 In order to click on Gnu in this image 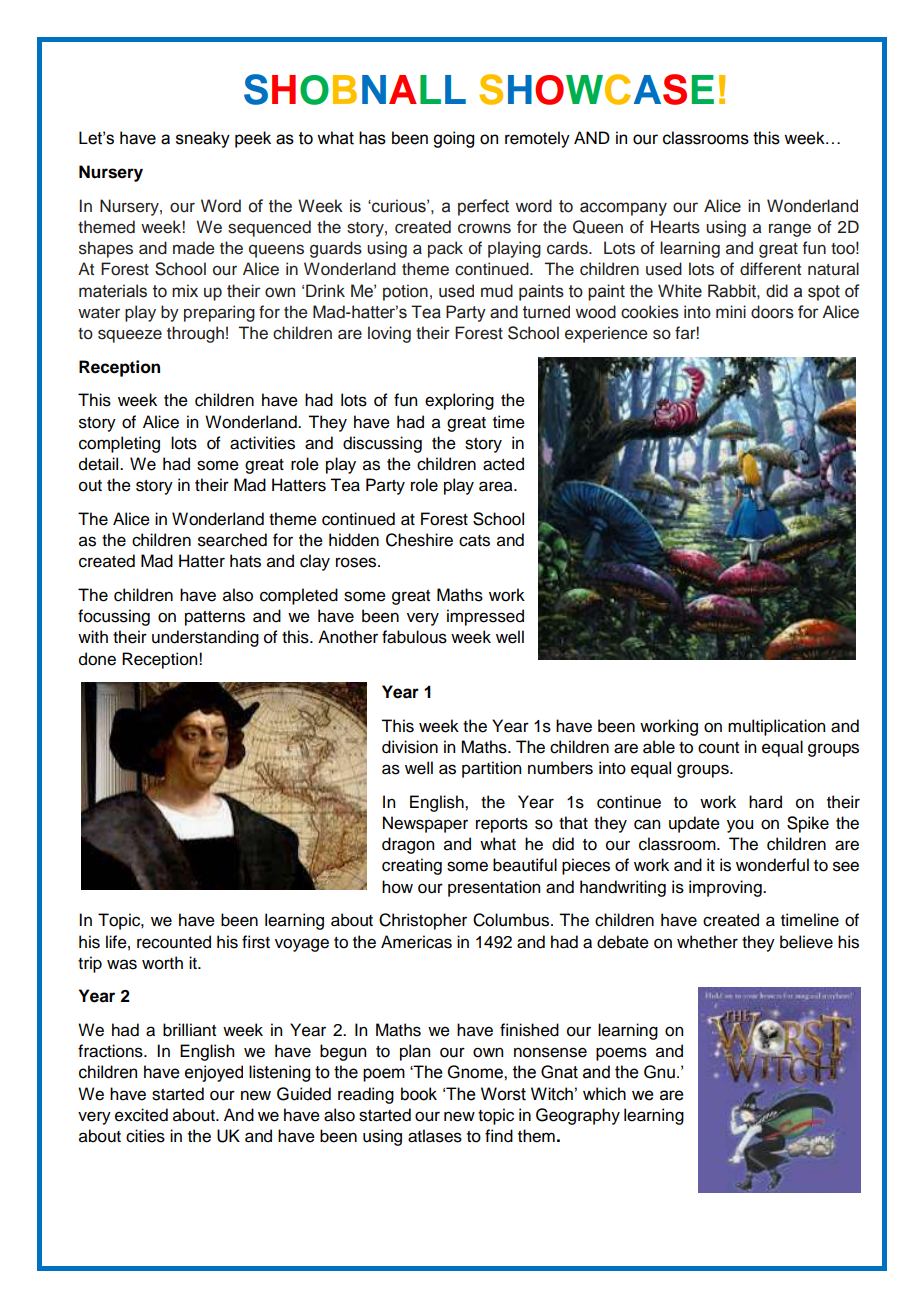, I will do `click(659, 1072)`.
